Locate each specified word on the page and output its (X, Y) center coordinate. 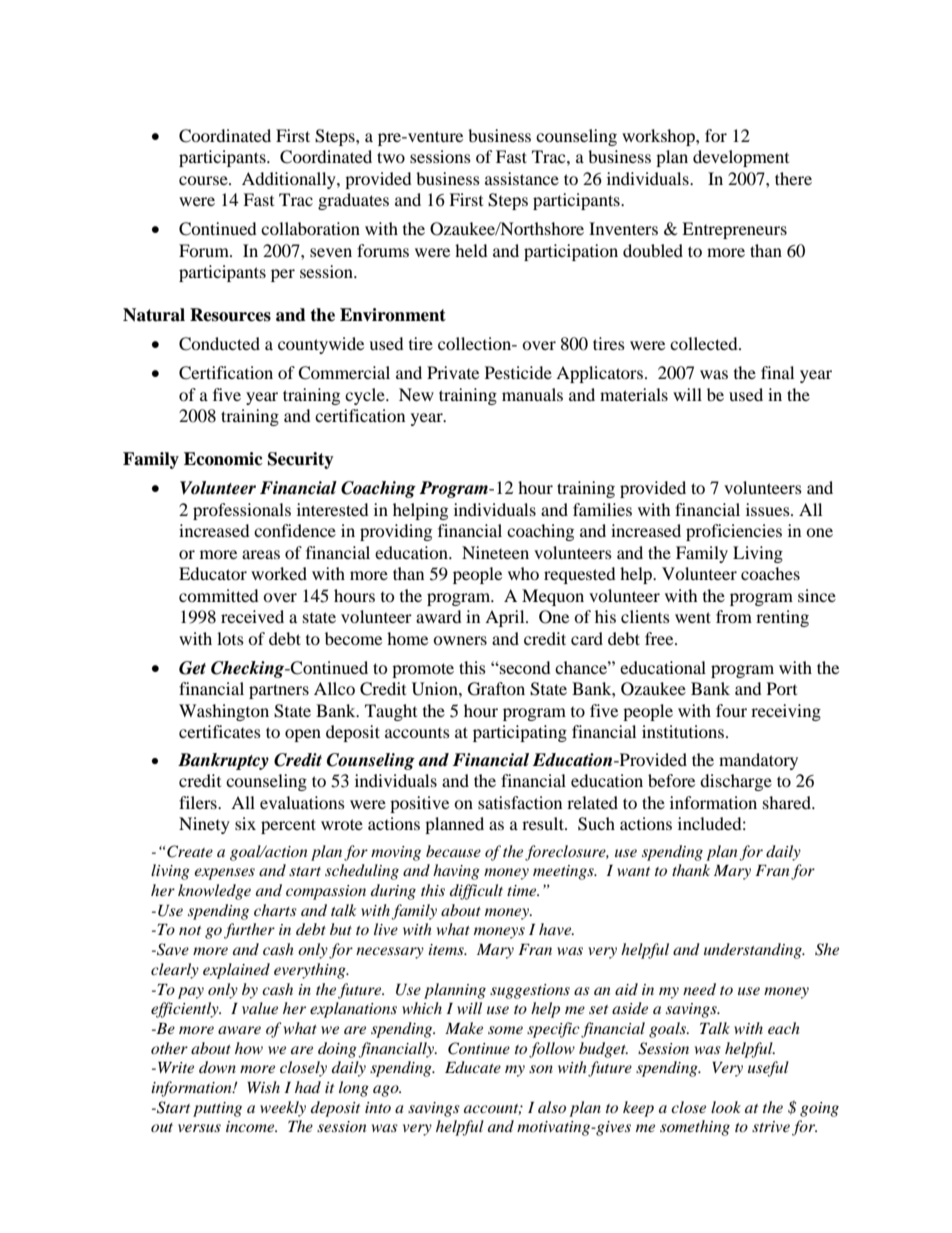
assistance (522, 178)
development (741, 158)
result (544, 823)
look (726, 1107)
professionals (242, 511)
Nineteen (495, 552)
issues (769, 509)
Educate (473, 1067)
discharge (736, 782)
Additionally (290, 180)
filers (199, 802)
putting (217, 1109)
